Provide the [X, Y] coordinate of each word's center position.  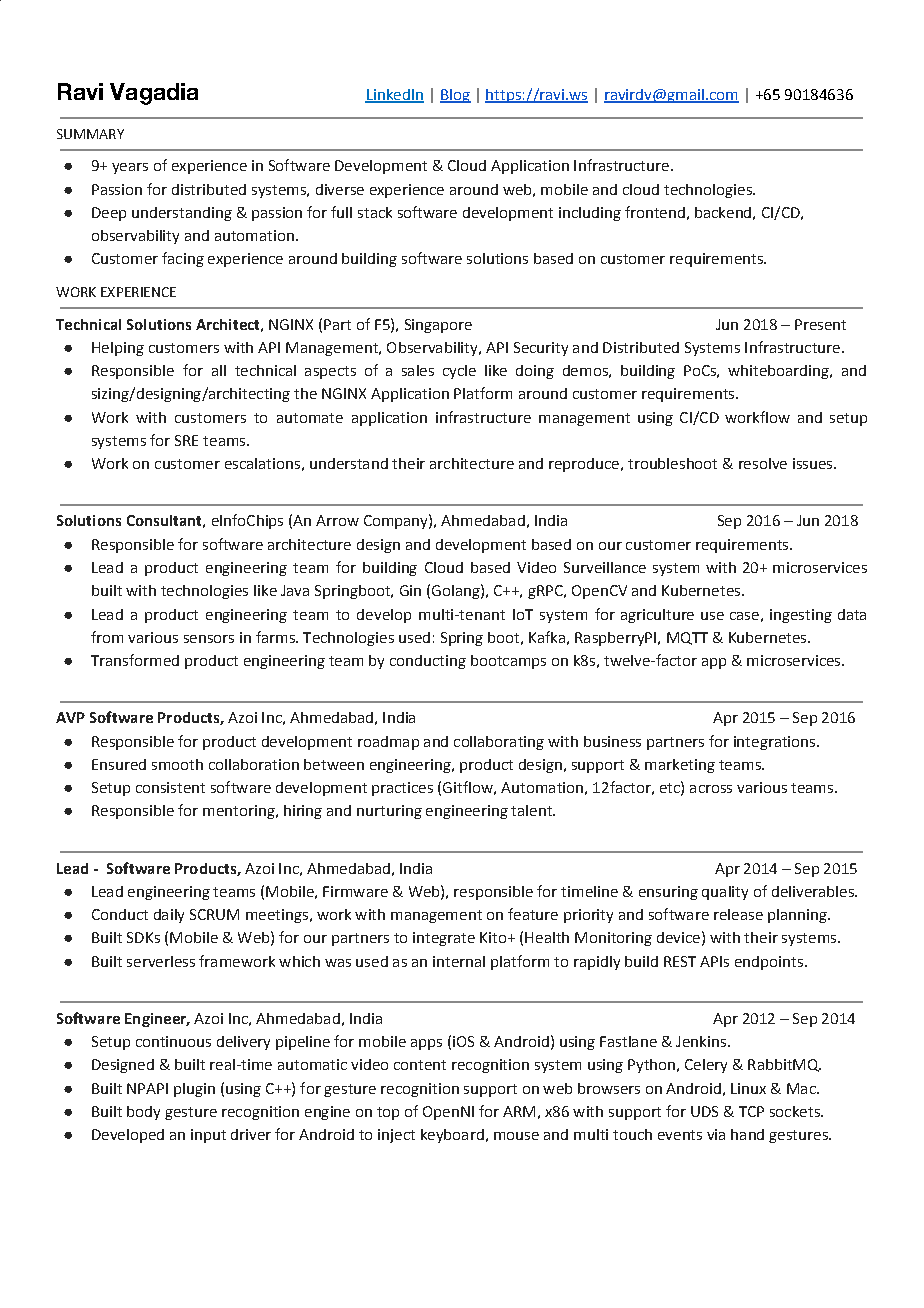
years [130, 168]
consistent [170, 787]
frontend [655, 212]
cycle [459, 372]
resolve [763, 463]
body [143, 1113]
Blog [455, 96]
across [711, 789]
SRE [186, 440]
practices [402, 789]
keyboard [452, 1136]
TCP [751, 1111]
